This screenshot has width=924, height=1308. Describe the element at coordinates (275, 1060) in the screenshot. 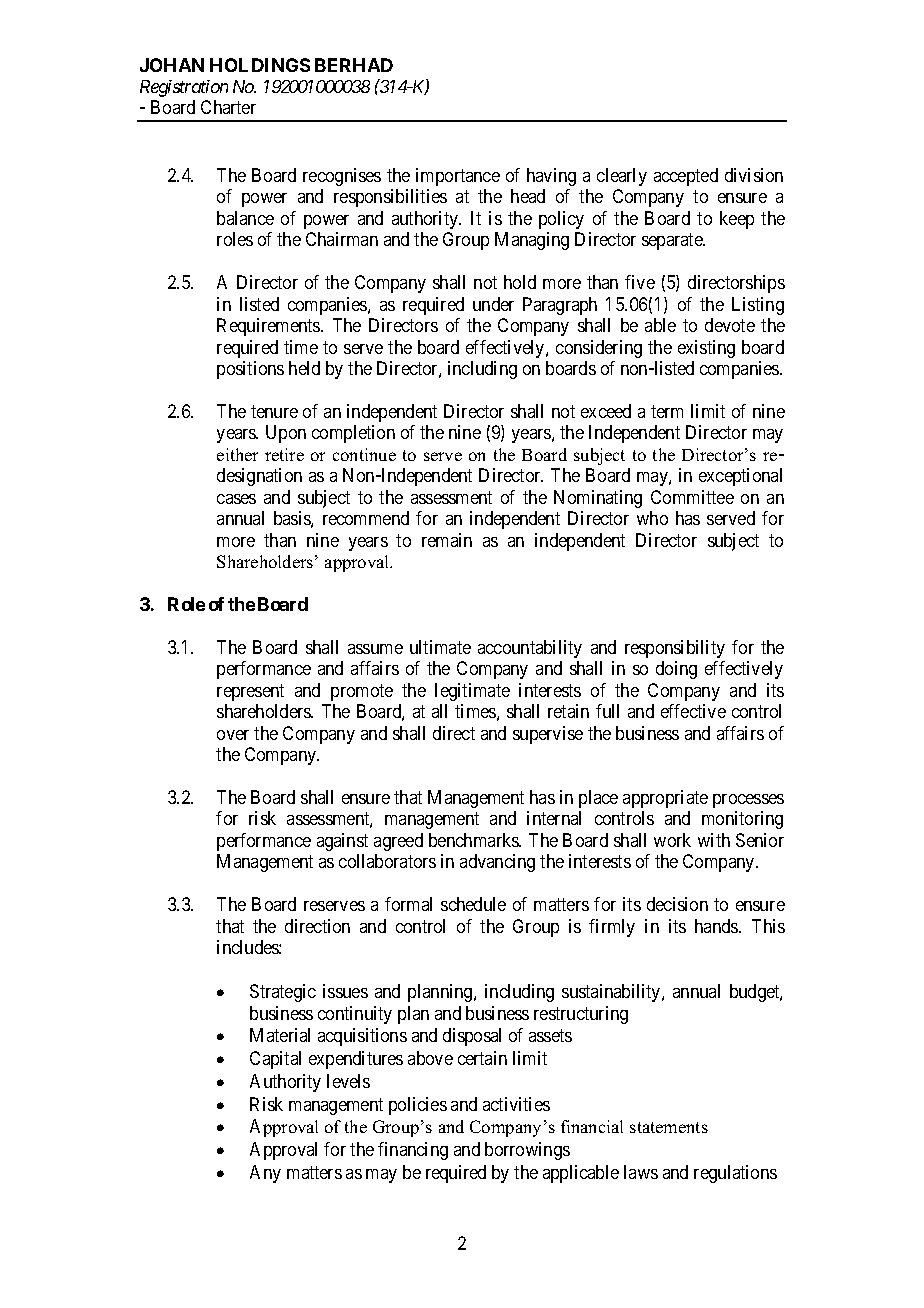

I see `Capital` at that location.
